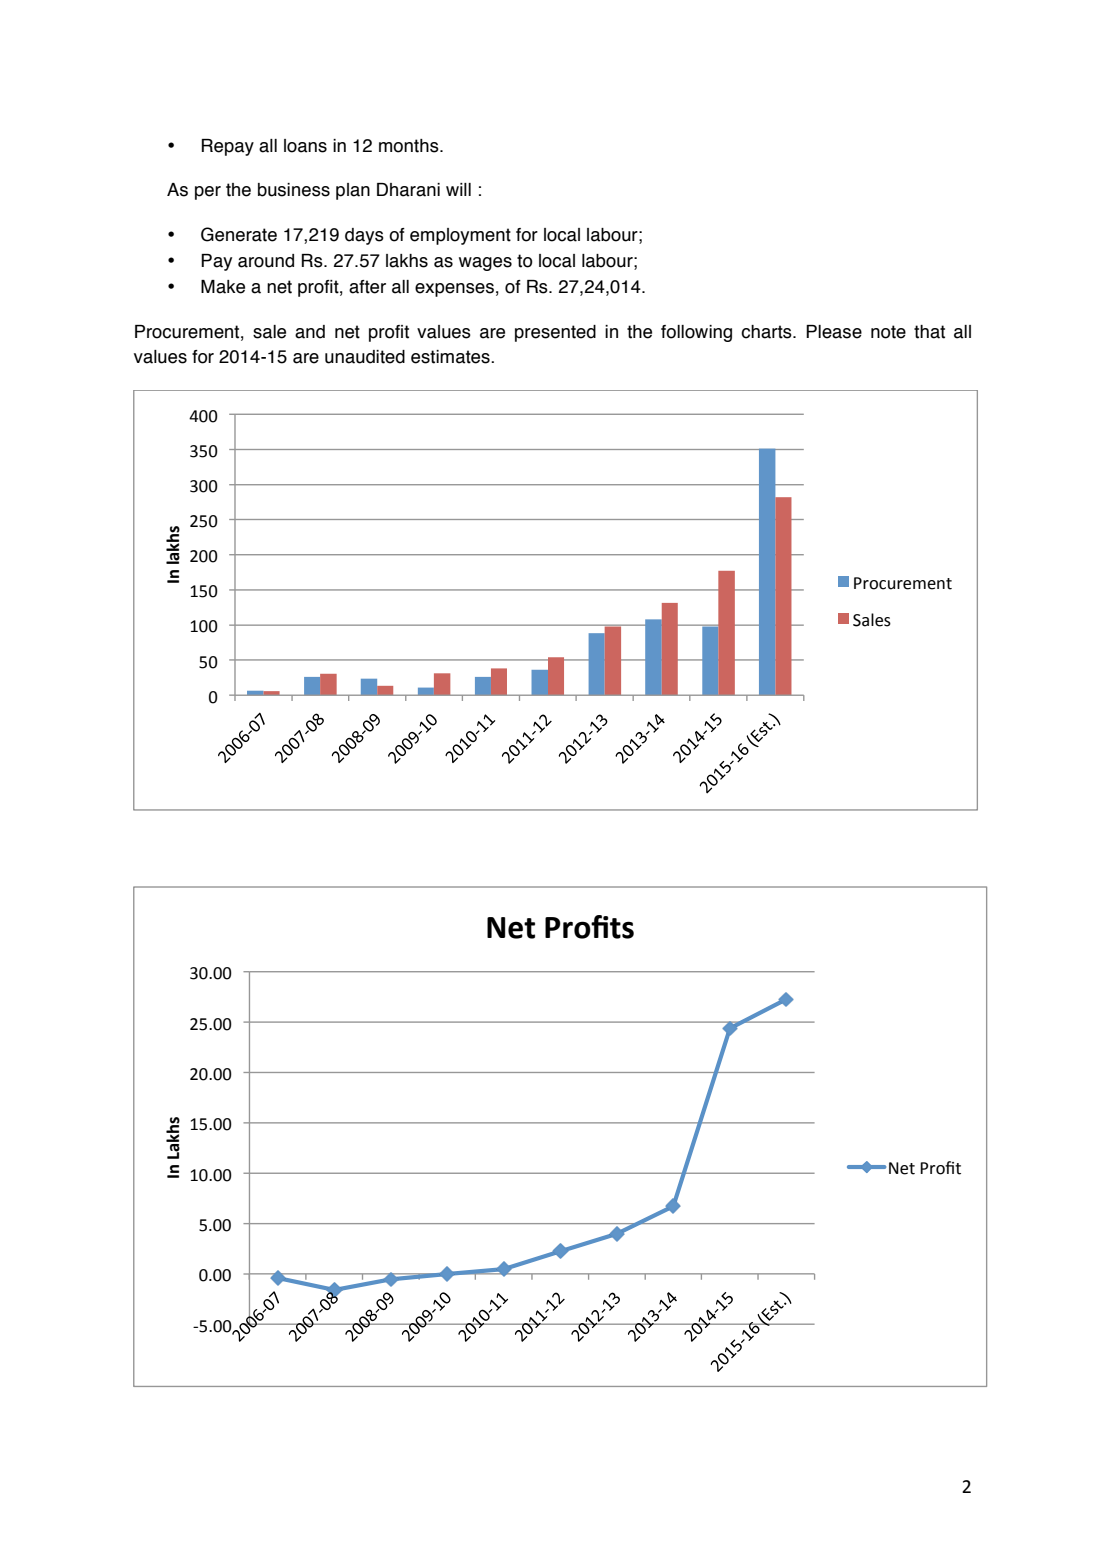 The height and width of the document is (1564, 1106). I want to click on months, so click(410, 146).
